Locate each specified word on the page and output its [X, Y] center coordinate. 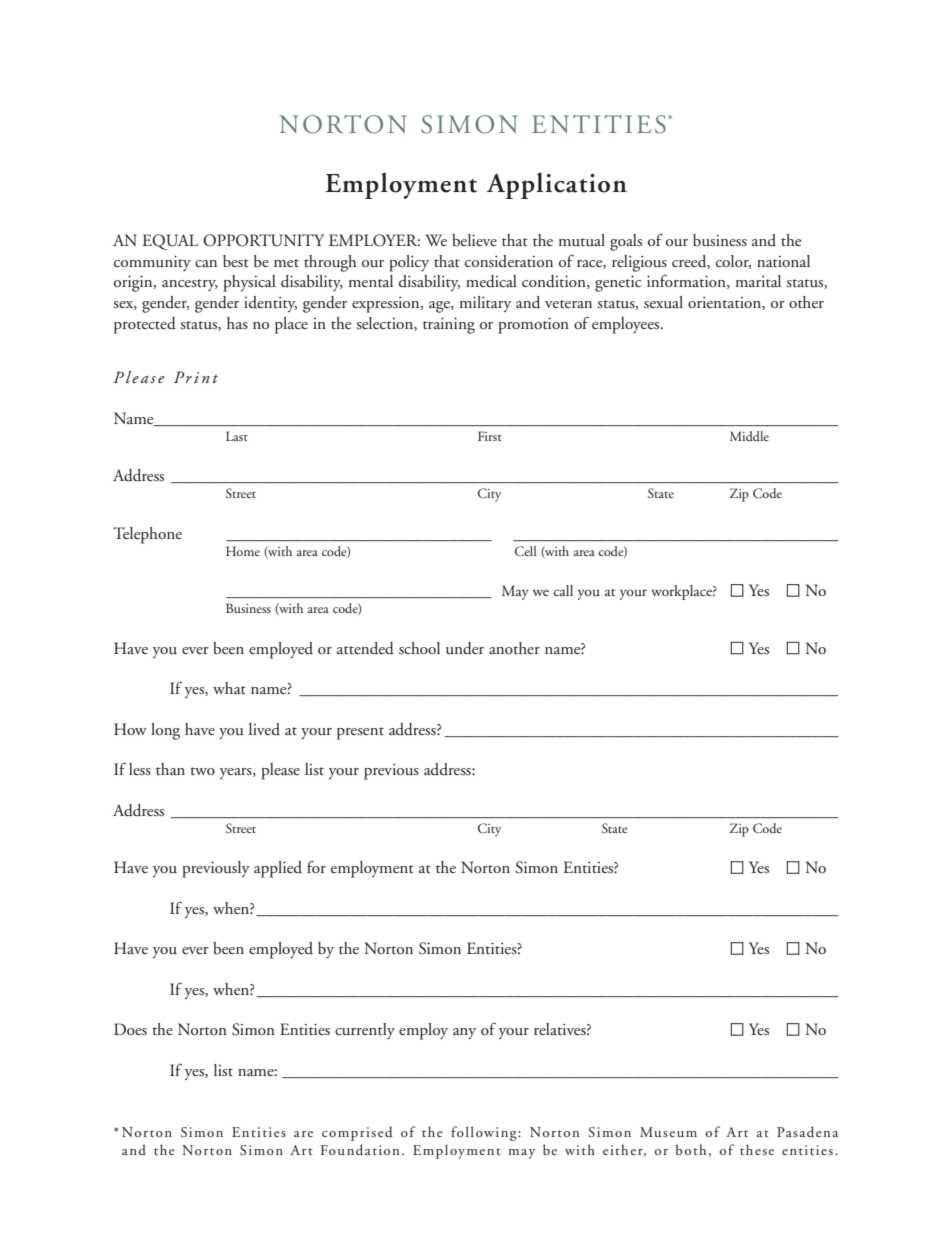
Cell [526, 551]
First [490, 436]
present [360, 733]
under [465, 648]
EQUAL [170, 242]
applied [278, 869]
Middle [749, 436]
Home [243, 551]
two [202, 771]
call [563, 590]
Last [237, 436]
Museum [668, 1132]
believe [474, 240]
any [464, 1033]
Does [130, 1029]
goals [626, 242]
